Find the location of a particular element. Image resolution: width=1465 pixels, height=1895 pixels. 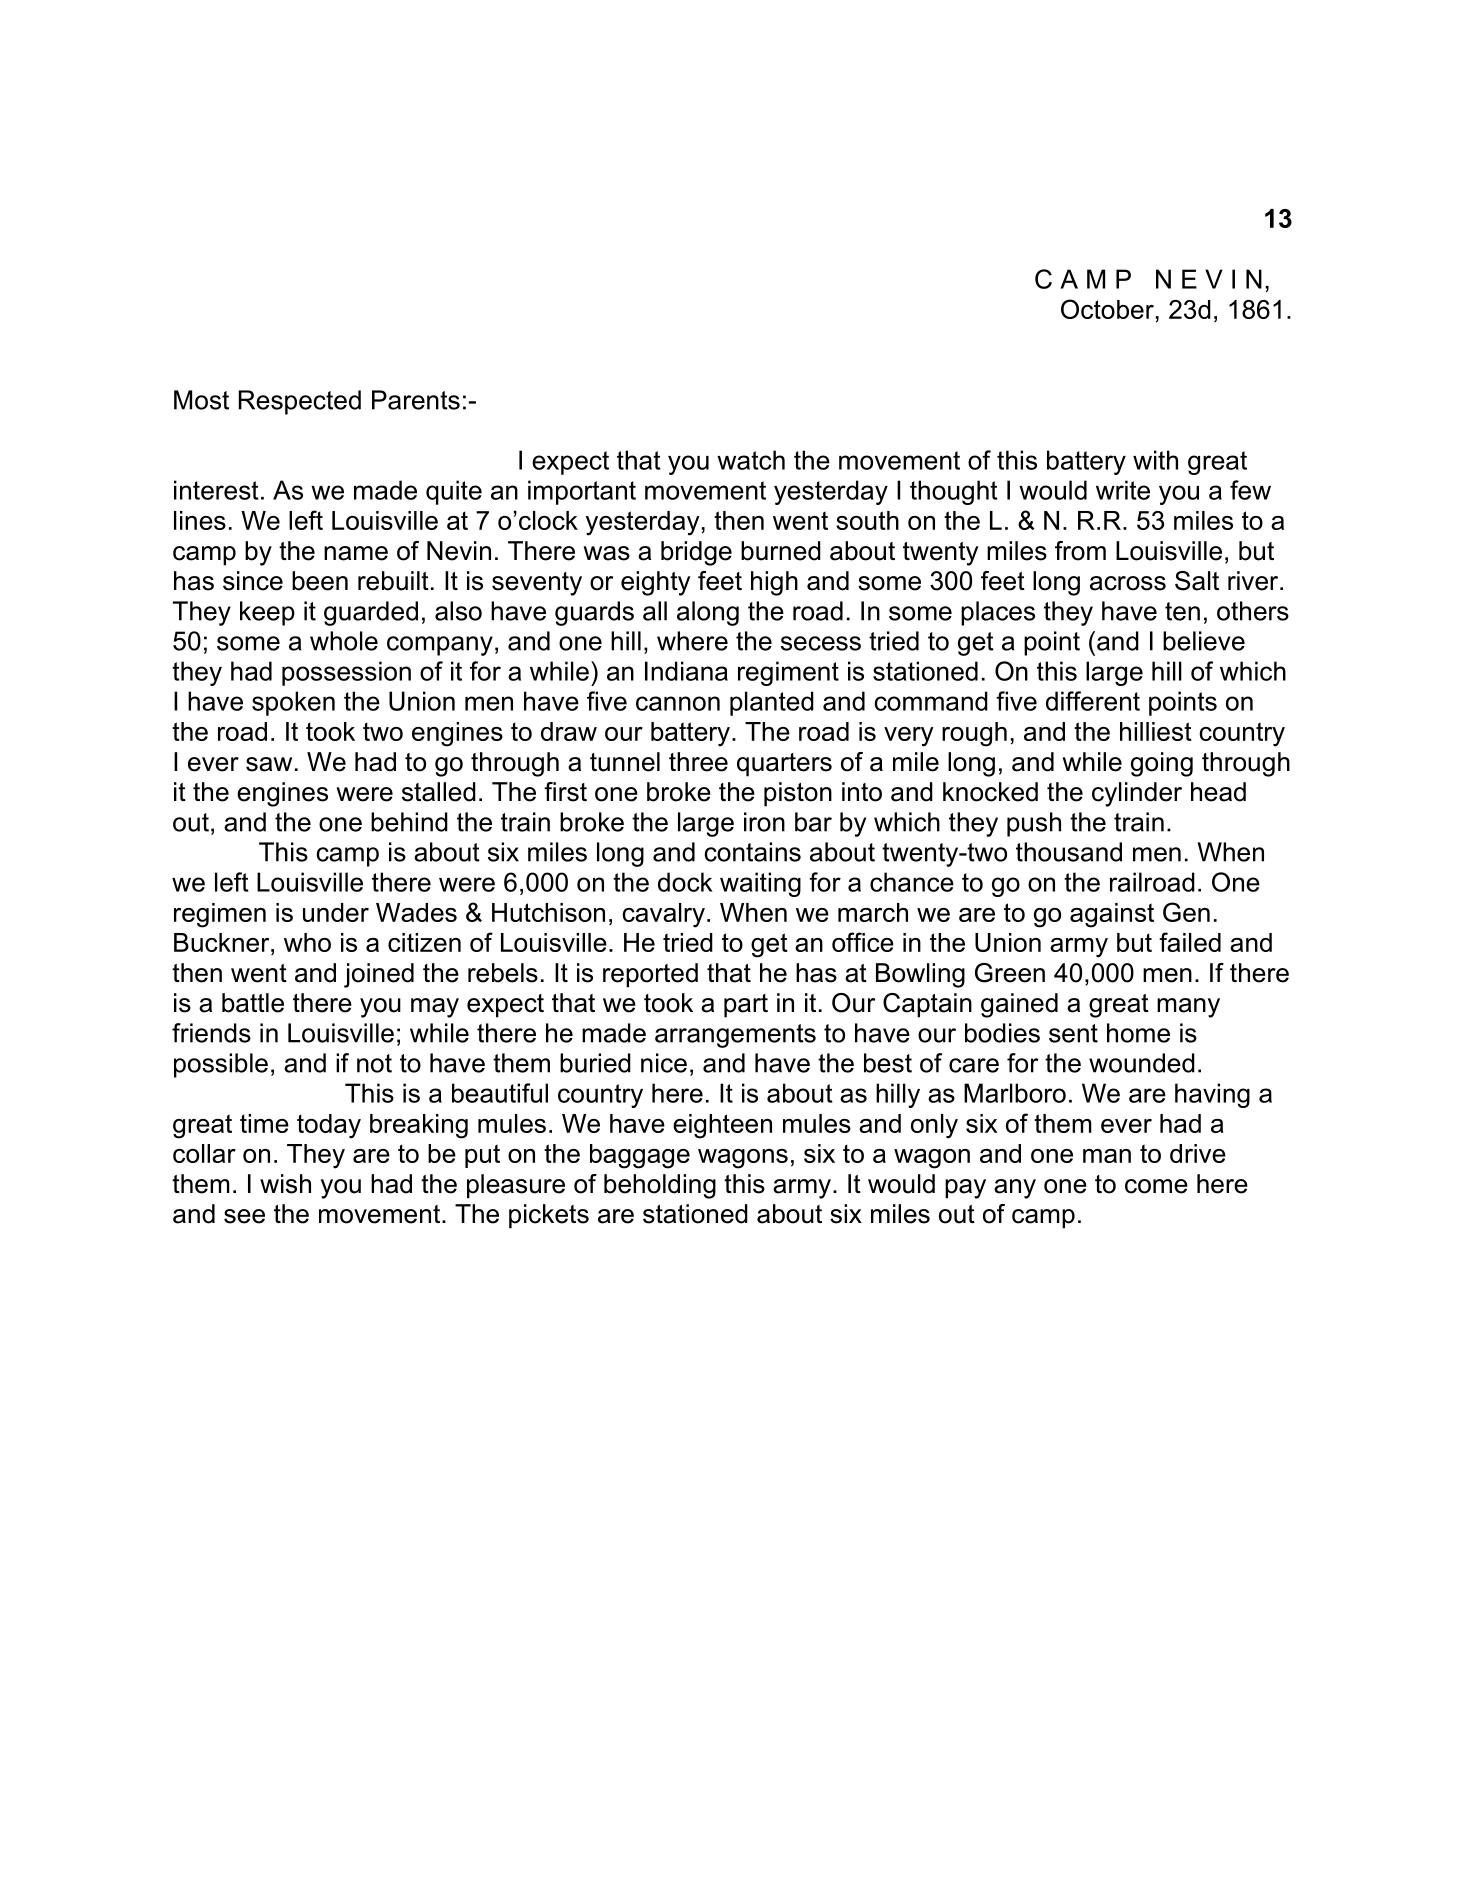

saw is located at coordinates (269, 764).
